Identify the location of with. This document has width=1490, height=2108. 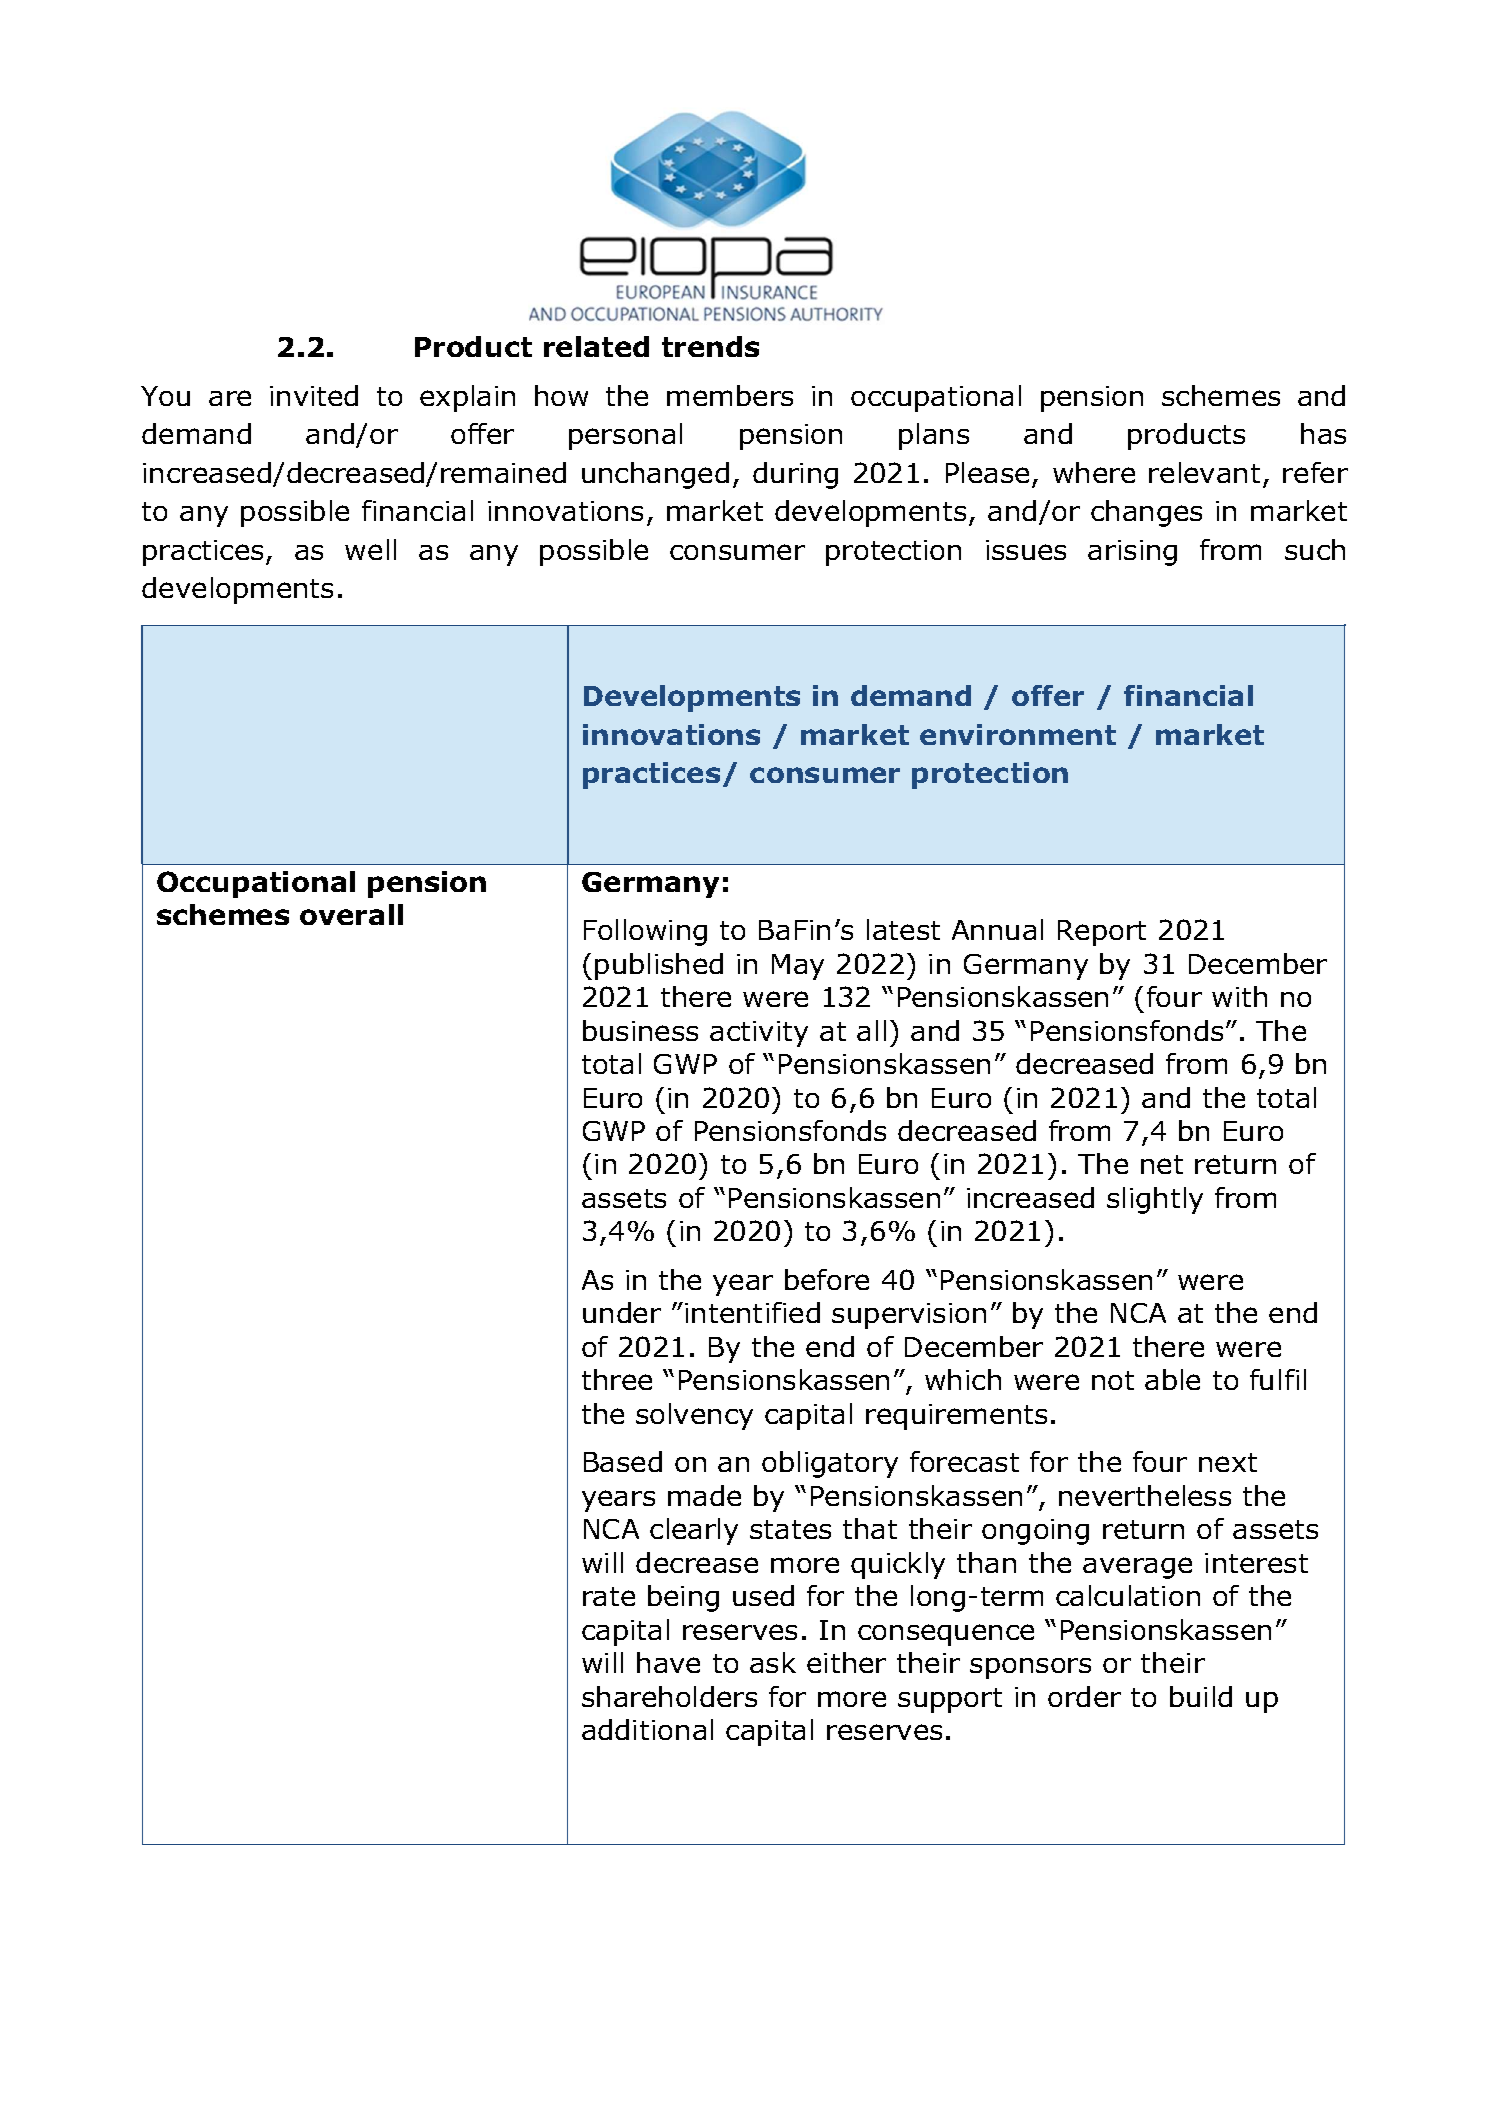
(1239, 996).
